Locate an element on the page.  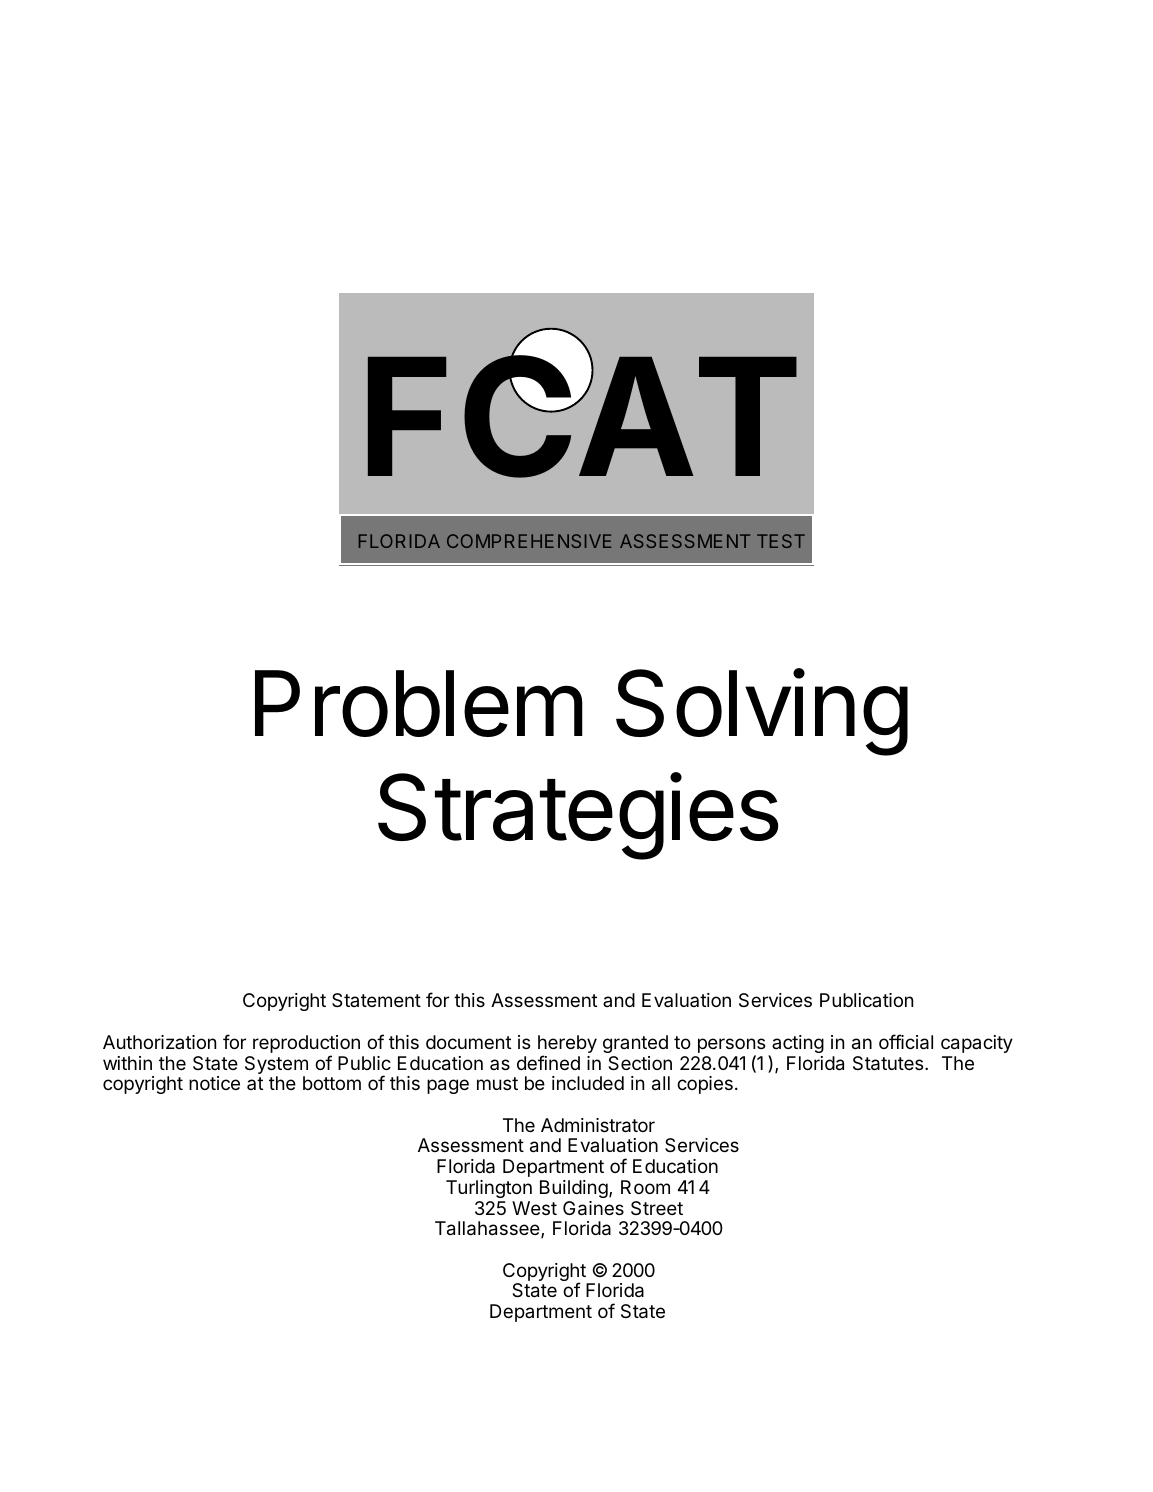
Street is located at coordinates (657, 1208).
